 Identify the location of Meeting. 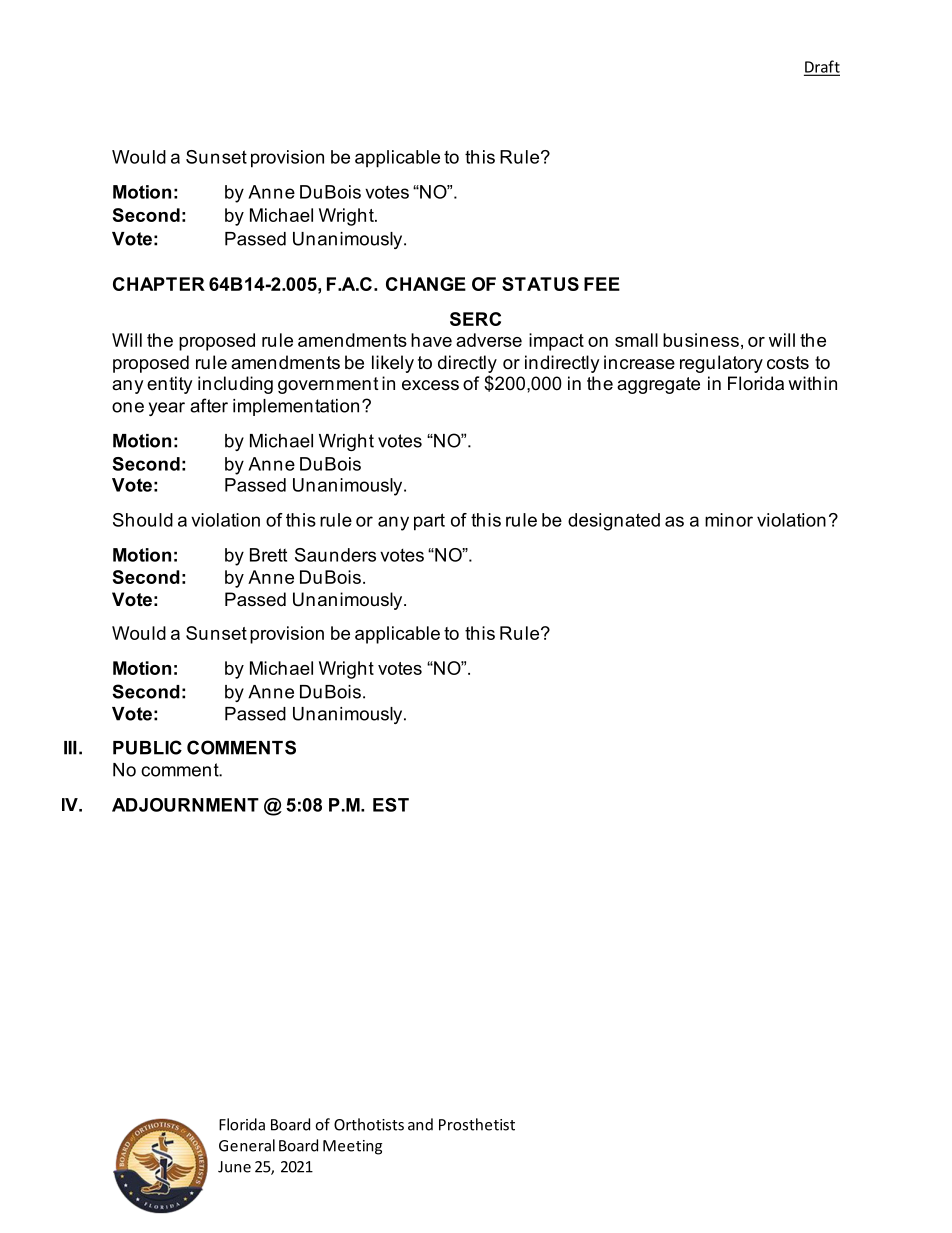
(352, 1147).
